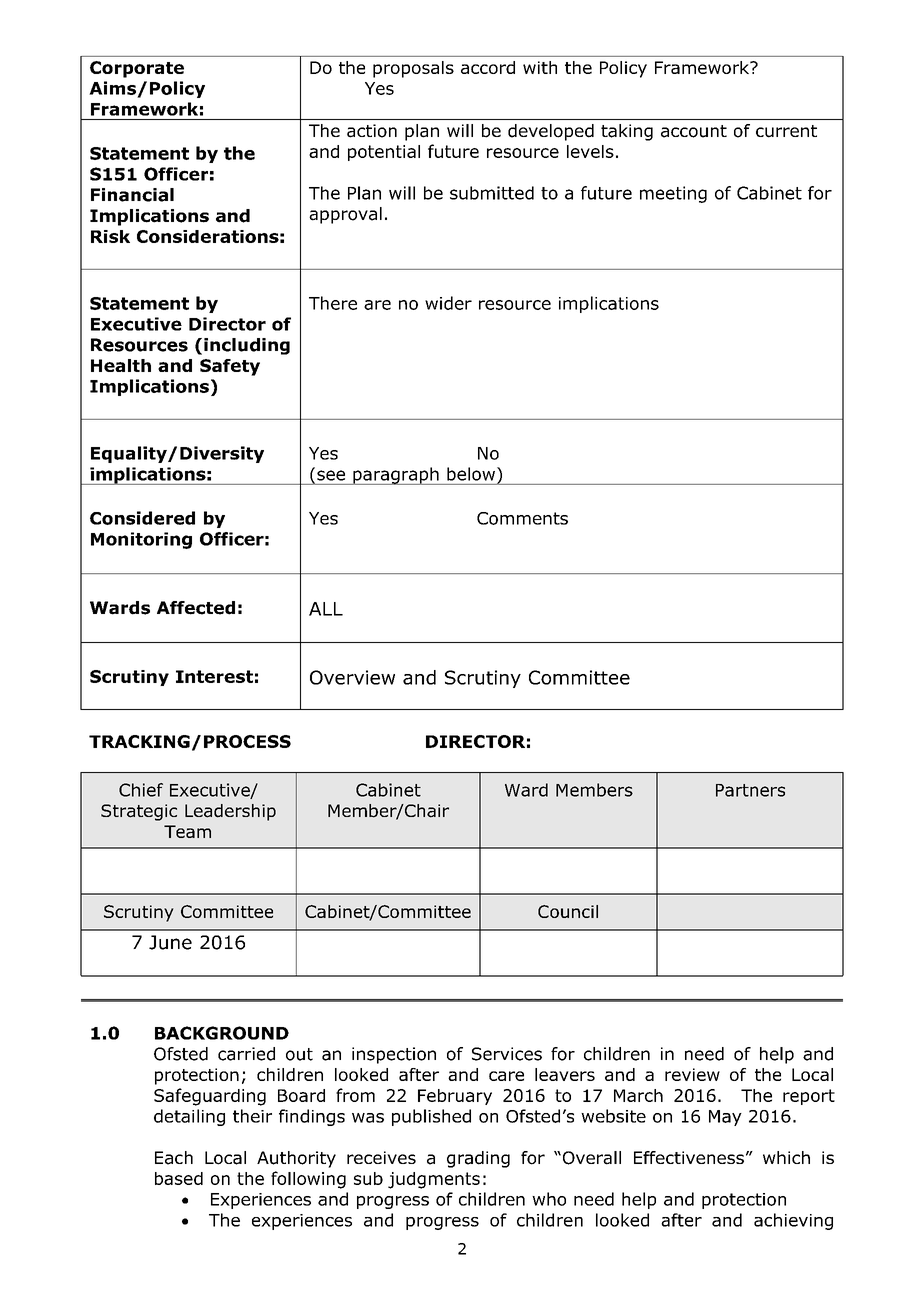 This screenshot has width=924, height=1308. I want to click on account, so click(694, 131).
